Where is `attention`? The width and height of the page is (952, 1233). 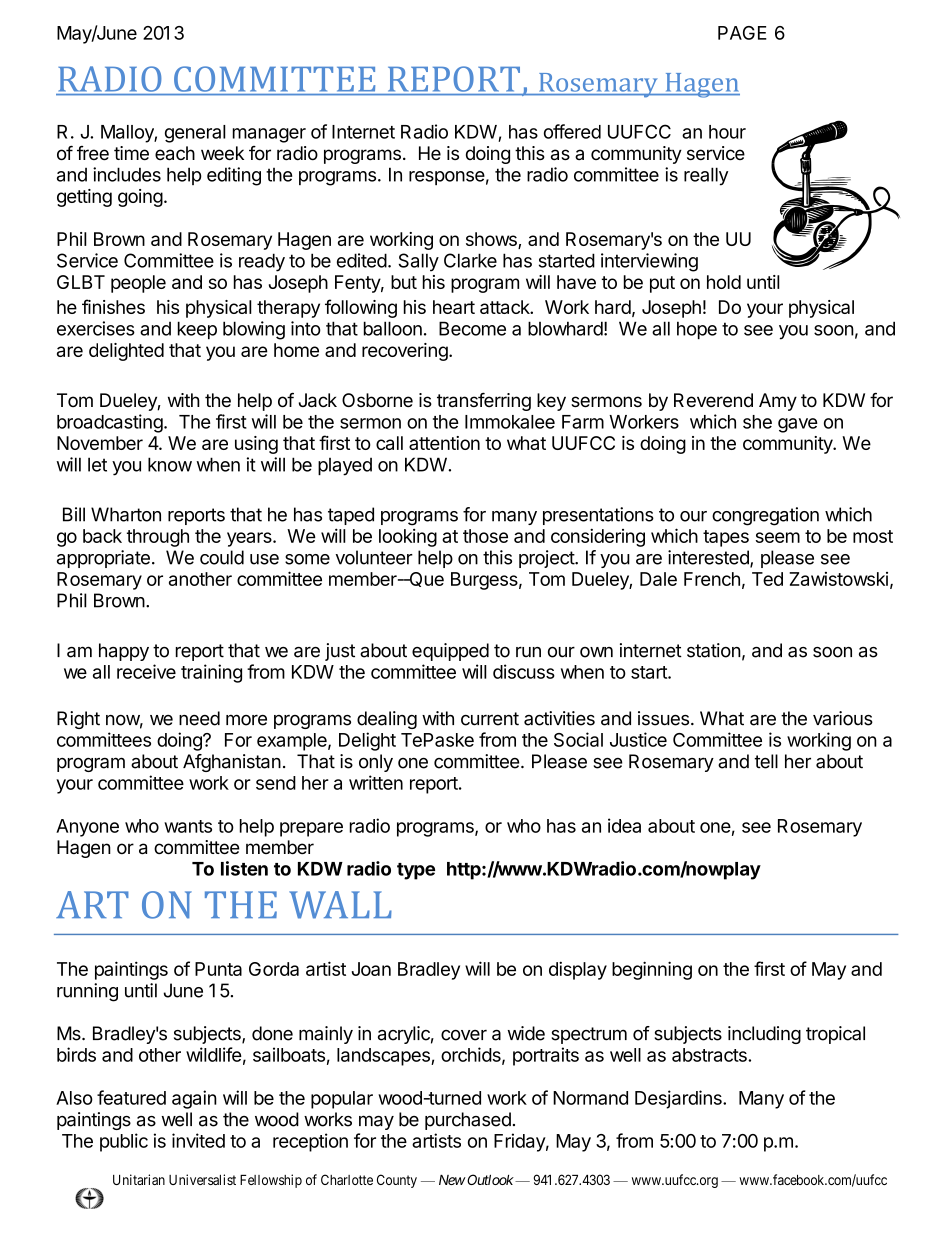
attention is located at coordinates (444, 443).
